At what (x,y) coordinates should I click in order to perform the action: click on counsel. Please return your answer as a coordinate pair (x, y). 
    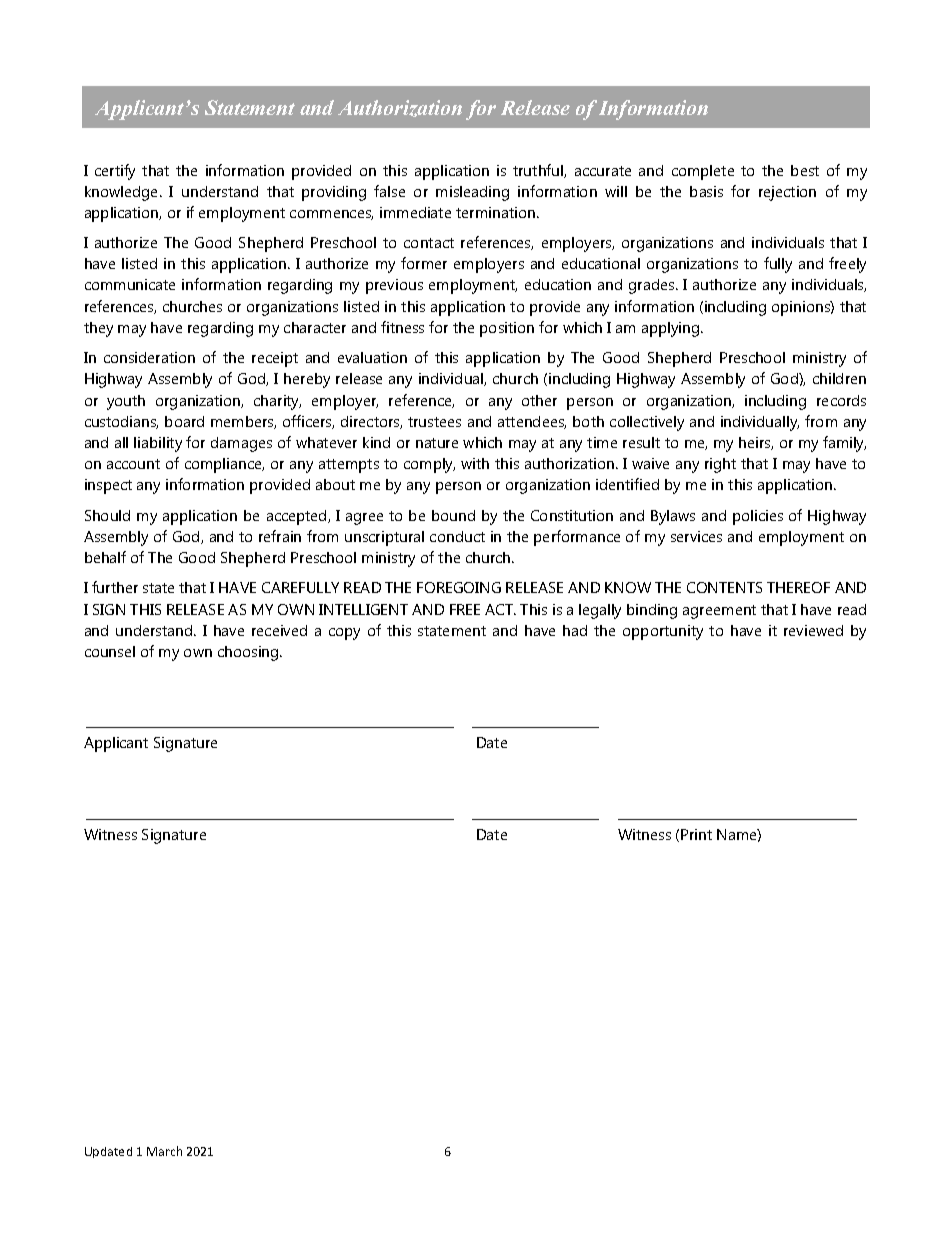
    Looking at the image, I should click on (110, 651).
